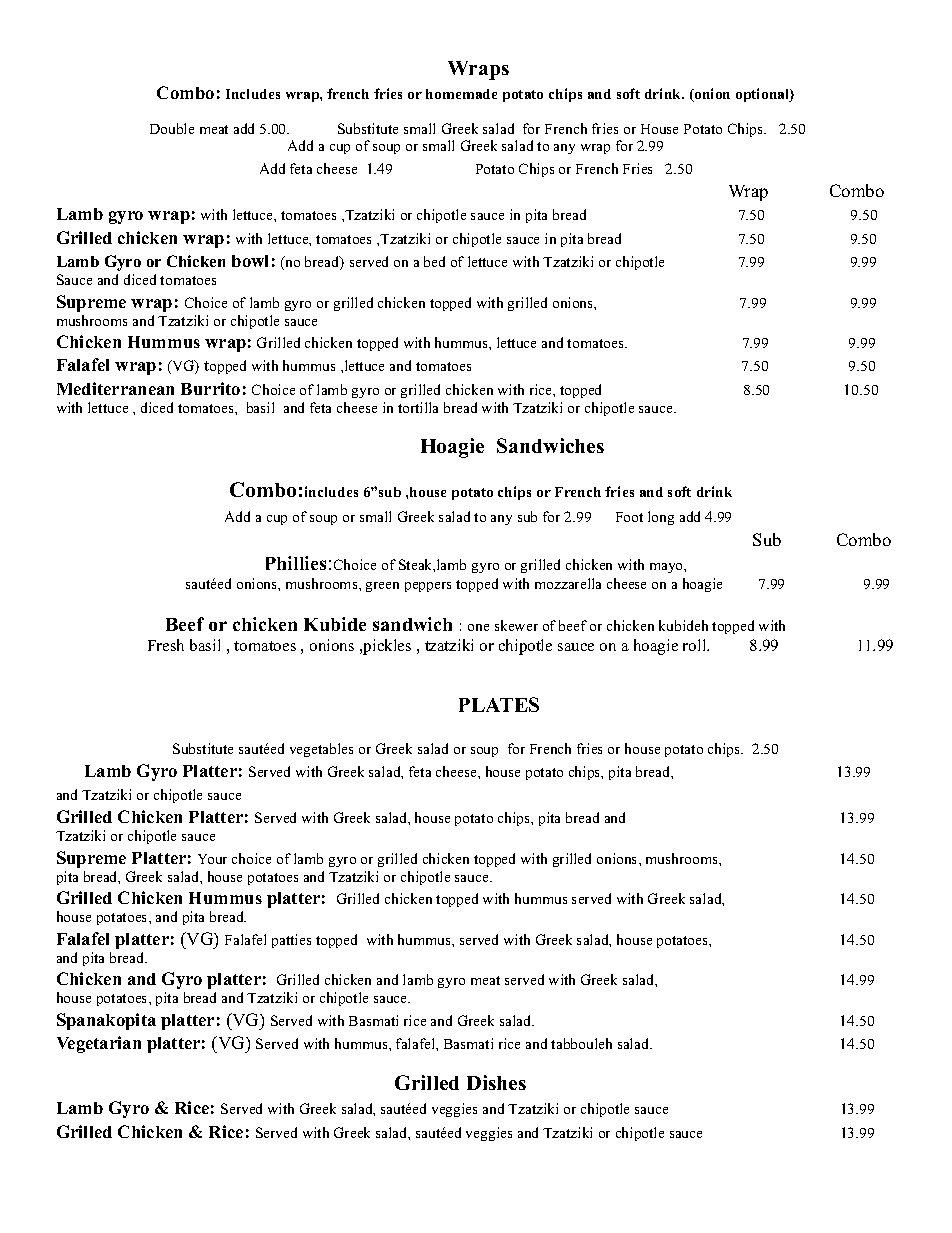 The image size is (952, 1233). Describe the element at coordinates (418, 407) in the page. I see `tortilla` at that location.
